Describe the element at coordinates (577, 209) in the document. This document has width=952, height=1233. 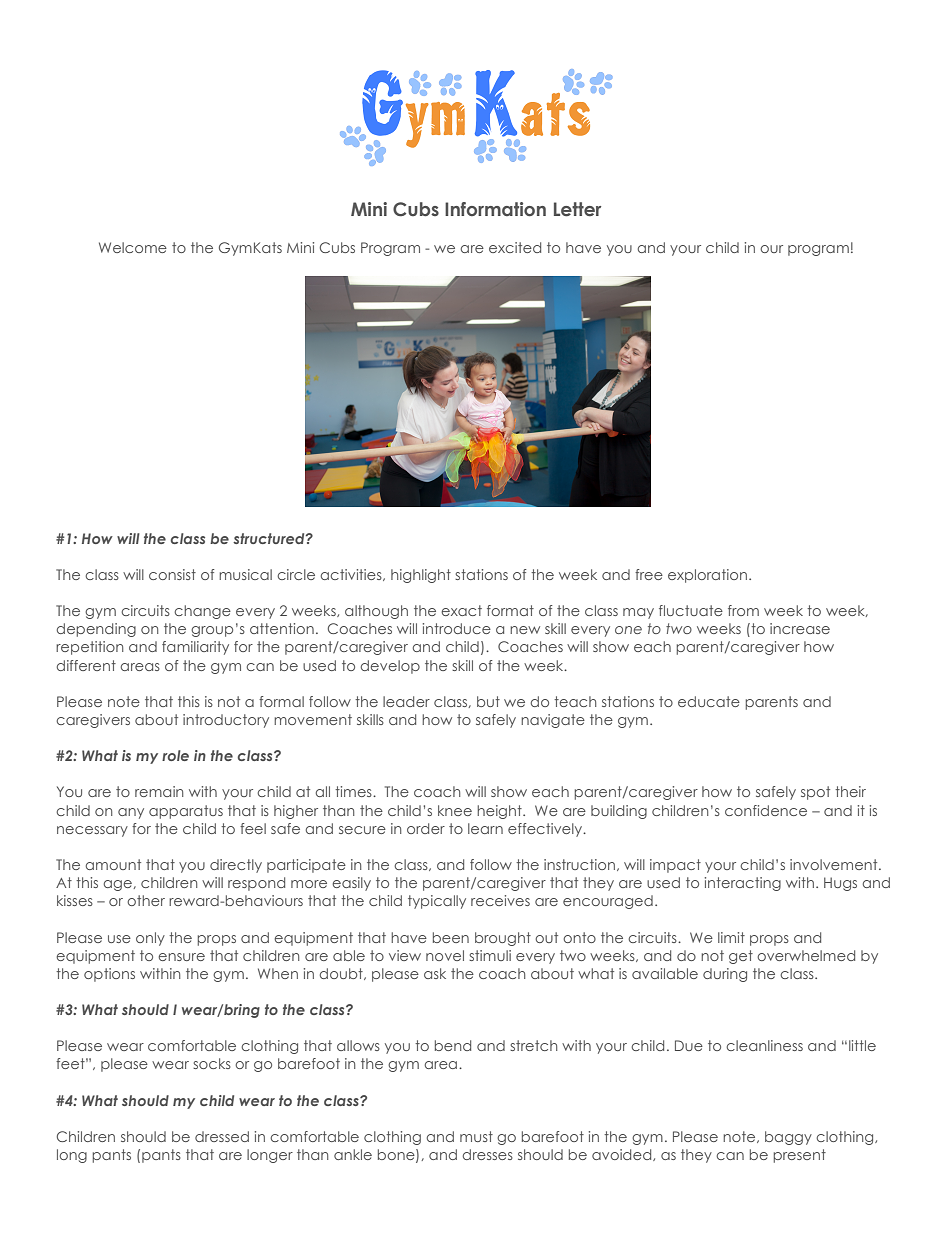
I see `Letter` at that location.
